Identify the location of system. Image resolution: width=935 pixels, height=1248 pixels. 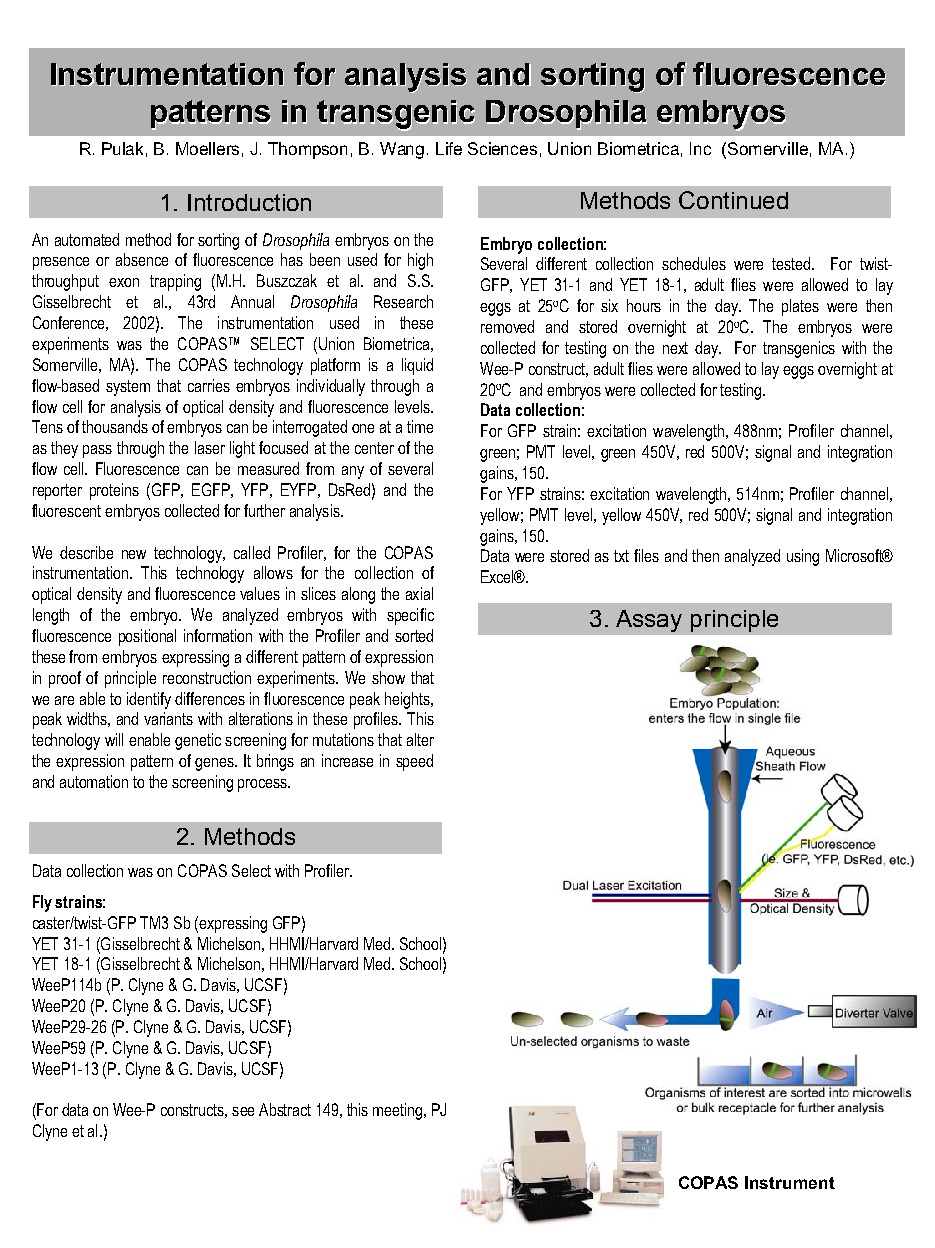
(128, 388).
